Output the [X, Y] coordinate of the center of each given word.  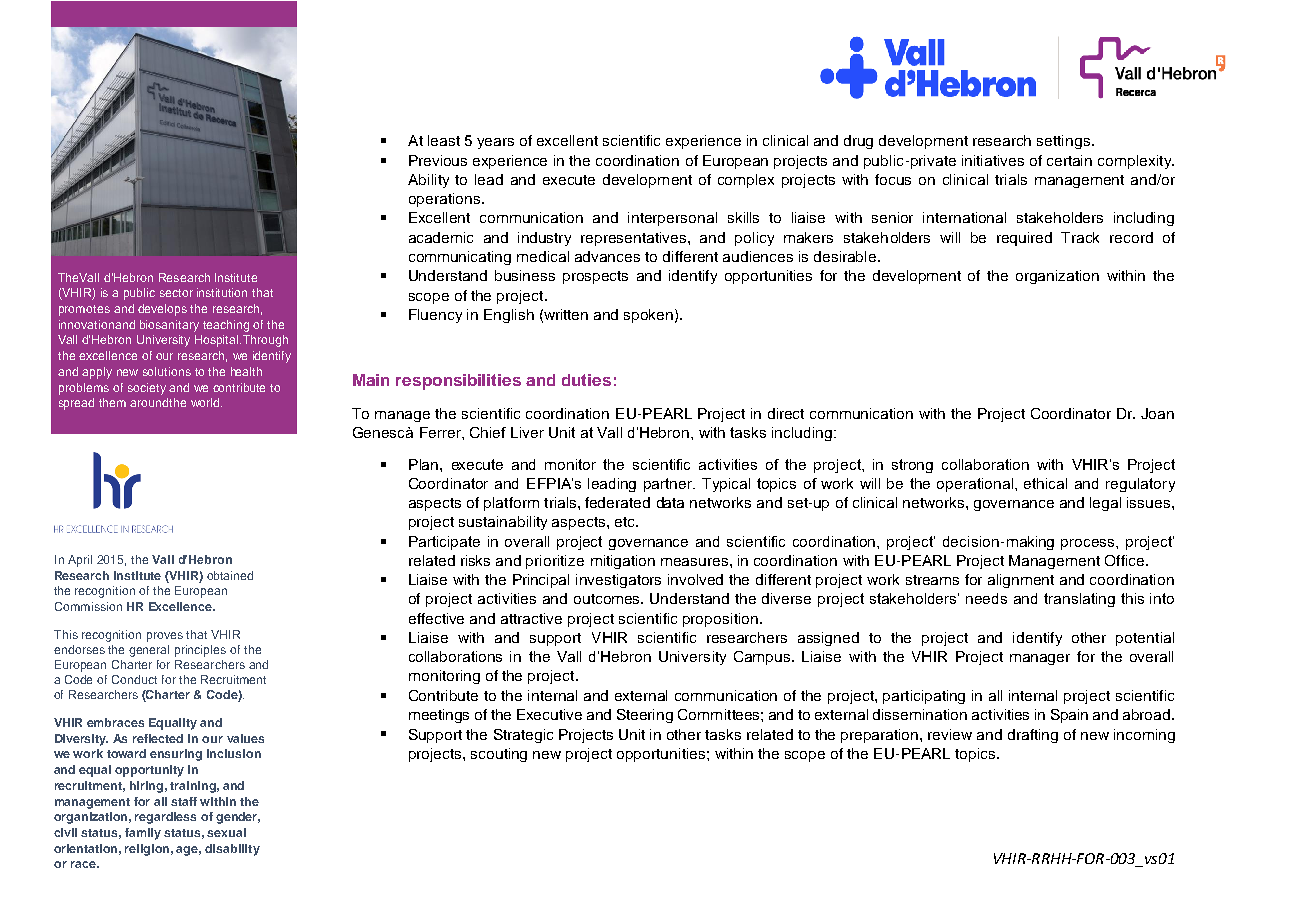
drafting [1033, 736]
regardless [165, 818]
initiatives [993, 160]
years [495, 143]
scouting [499, 755]
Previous [438, 160]
